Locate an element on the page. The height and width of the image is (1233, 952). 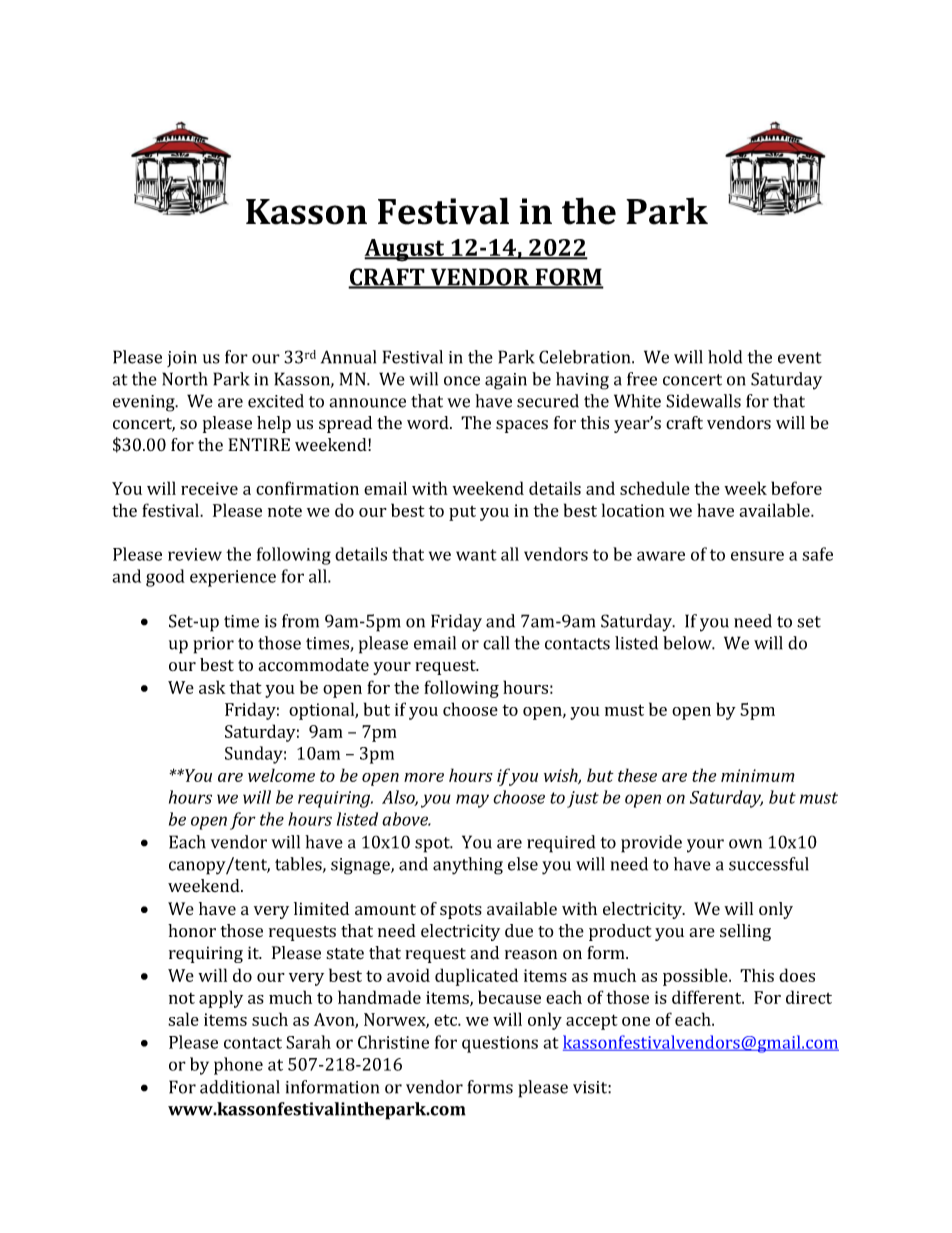
join is located at coordinates (182, 359).
